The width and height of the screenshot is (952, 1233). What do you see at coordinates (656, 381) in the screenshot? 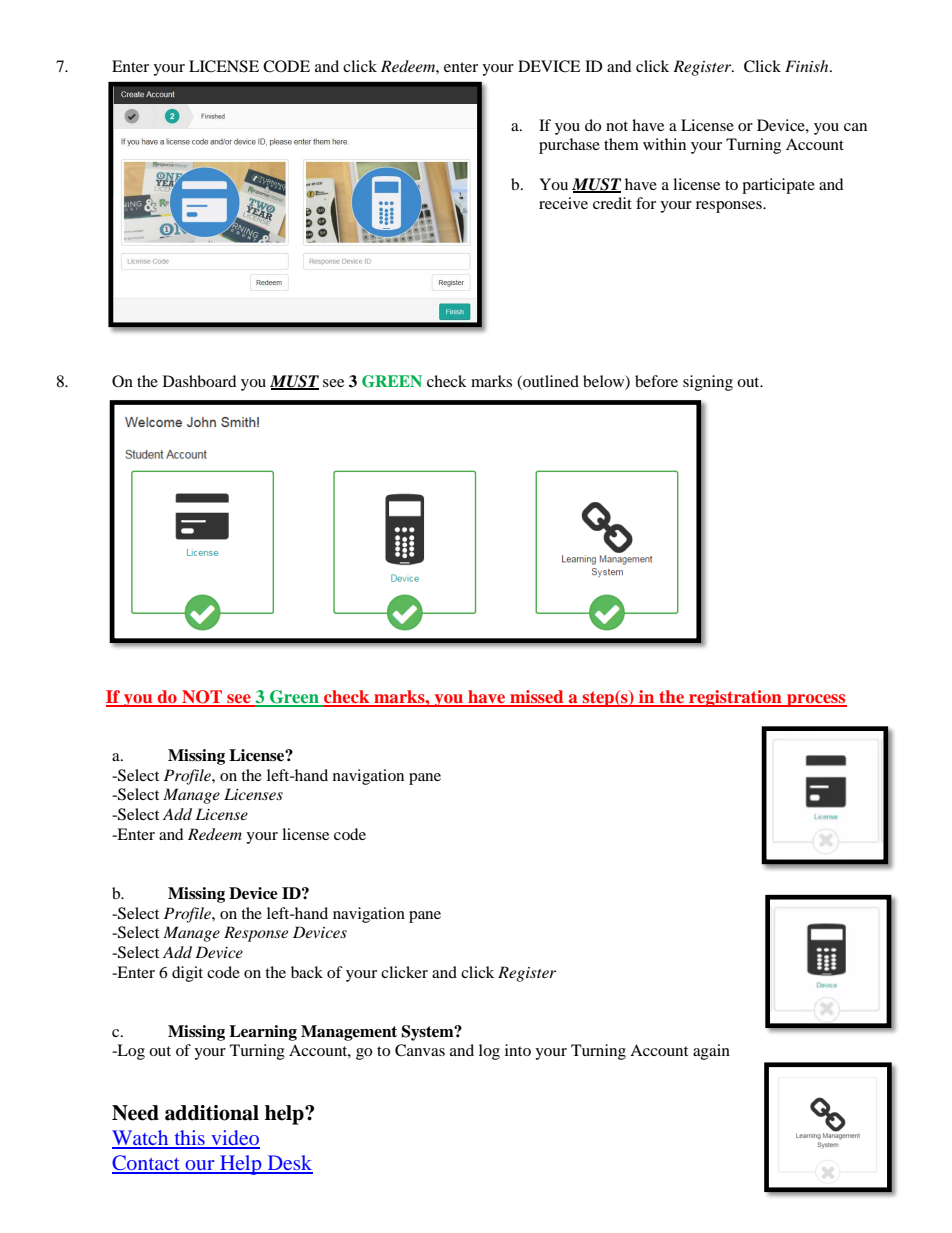
I see `before` at bounding box center [656, 381].
